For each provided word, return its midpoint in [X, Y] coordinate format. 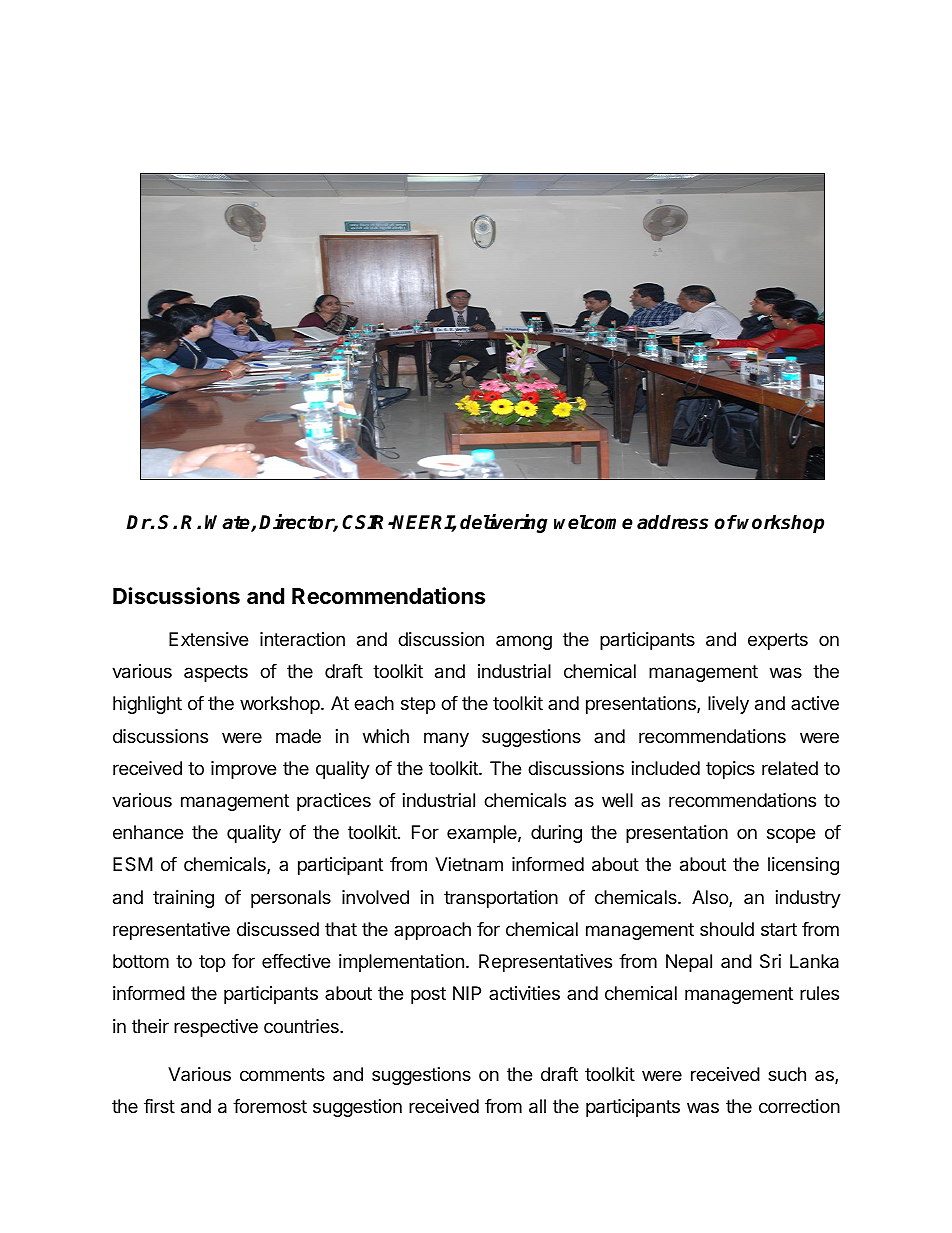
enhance [148, 832]
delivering [504, 523]
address [672, 522]
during [556, 834]
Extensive [208, 639]
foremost [270, 1106]
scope [791, 835]
